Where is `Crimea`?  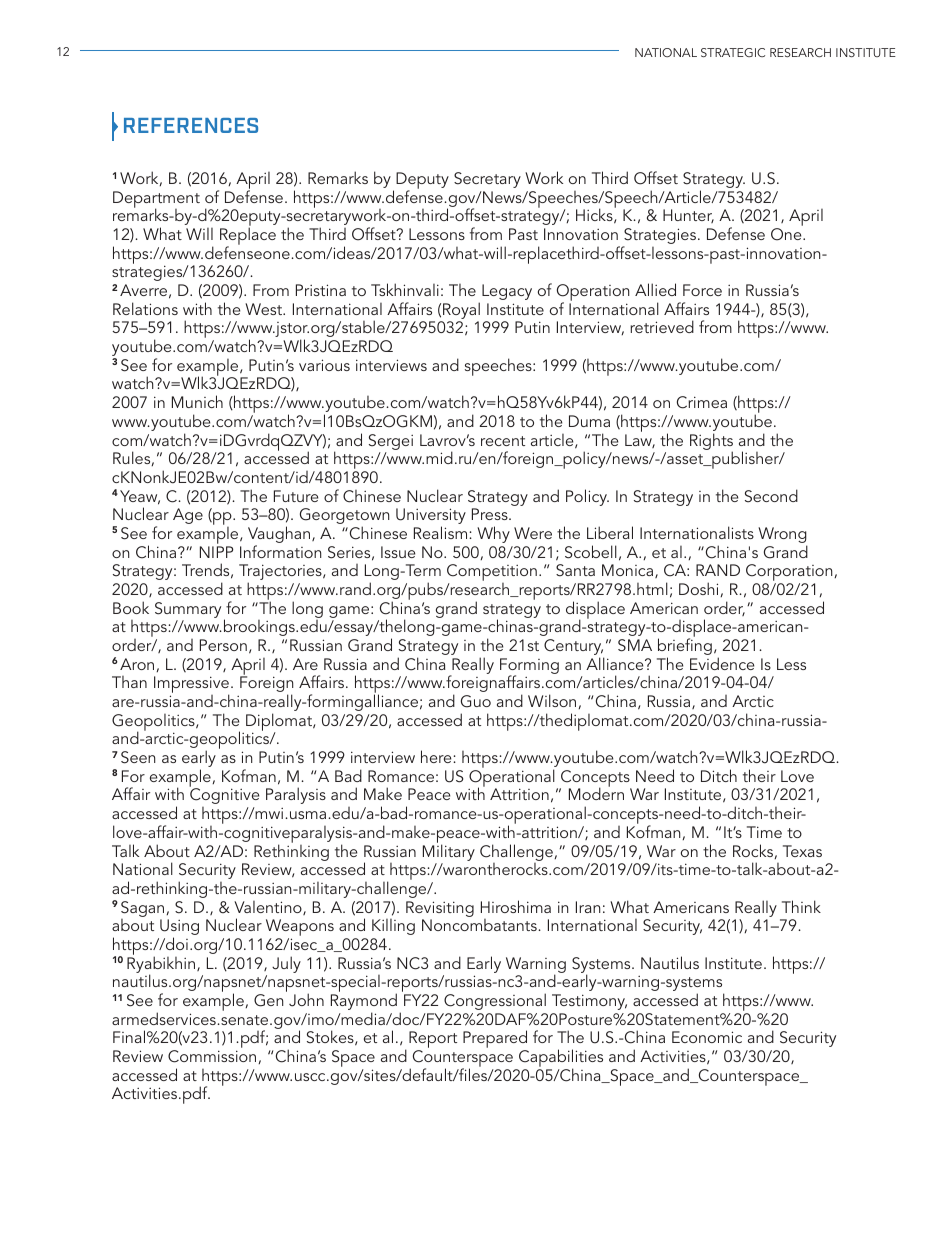 Crimea is located at coordinates (702, 402).
